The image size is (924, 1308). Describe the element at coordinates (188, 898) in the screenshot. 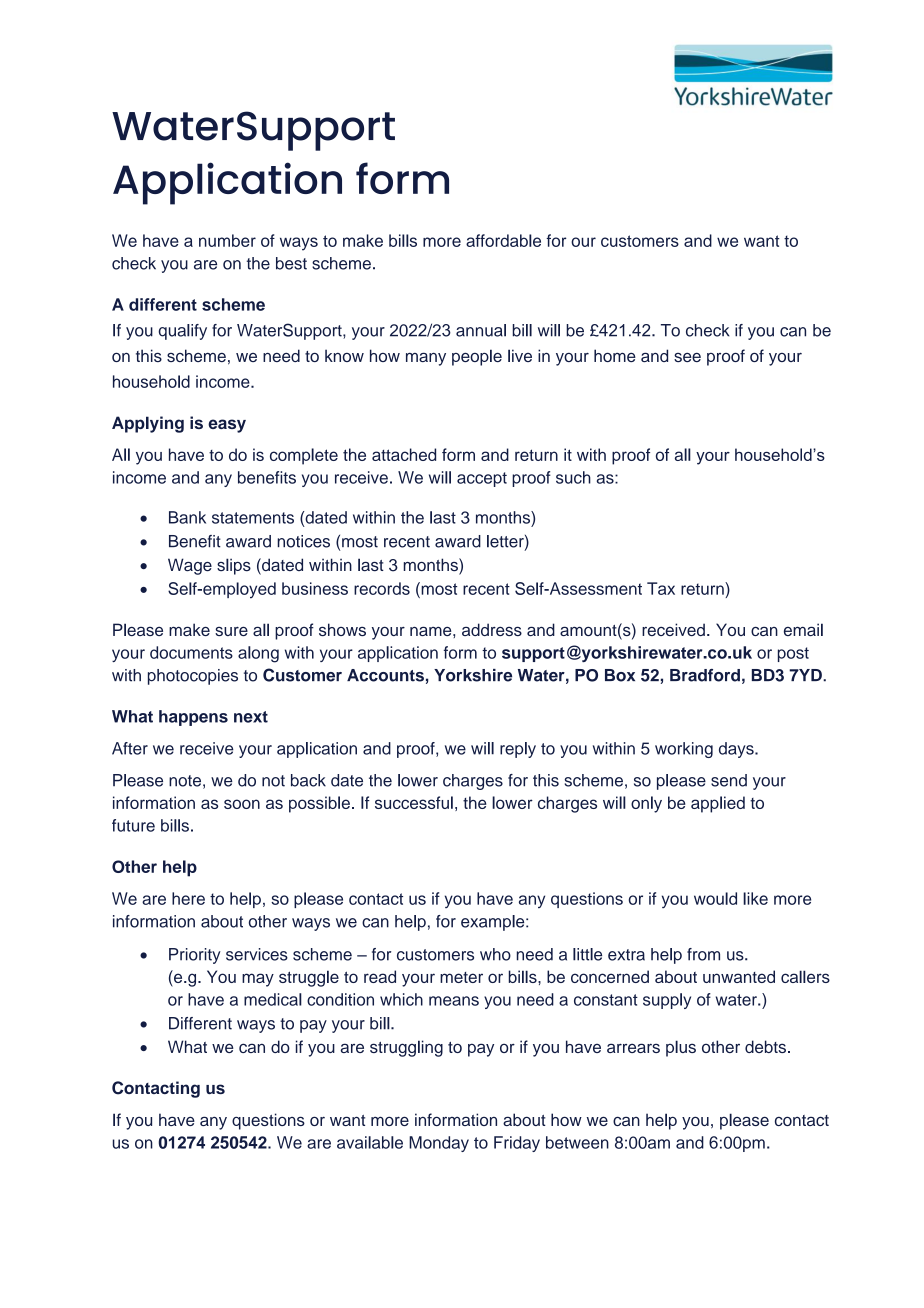

I see `here` at that location.
